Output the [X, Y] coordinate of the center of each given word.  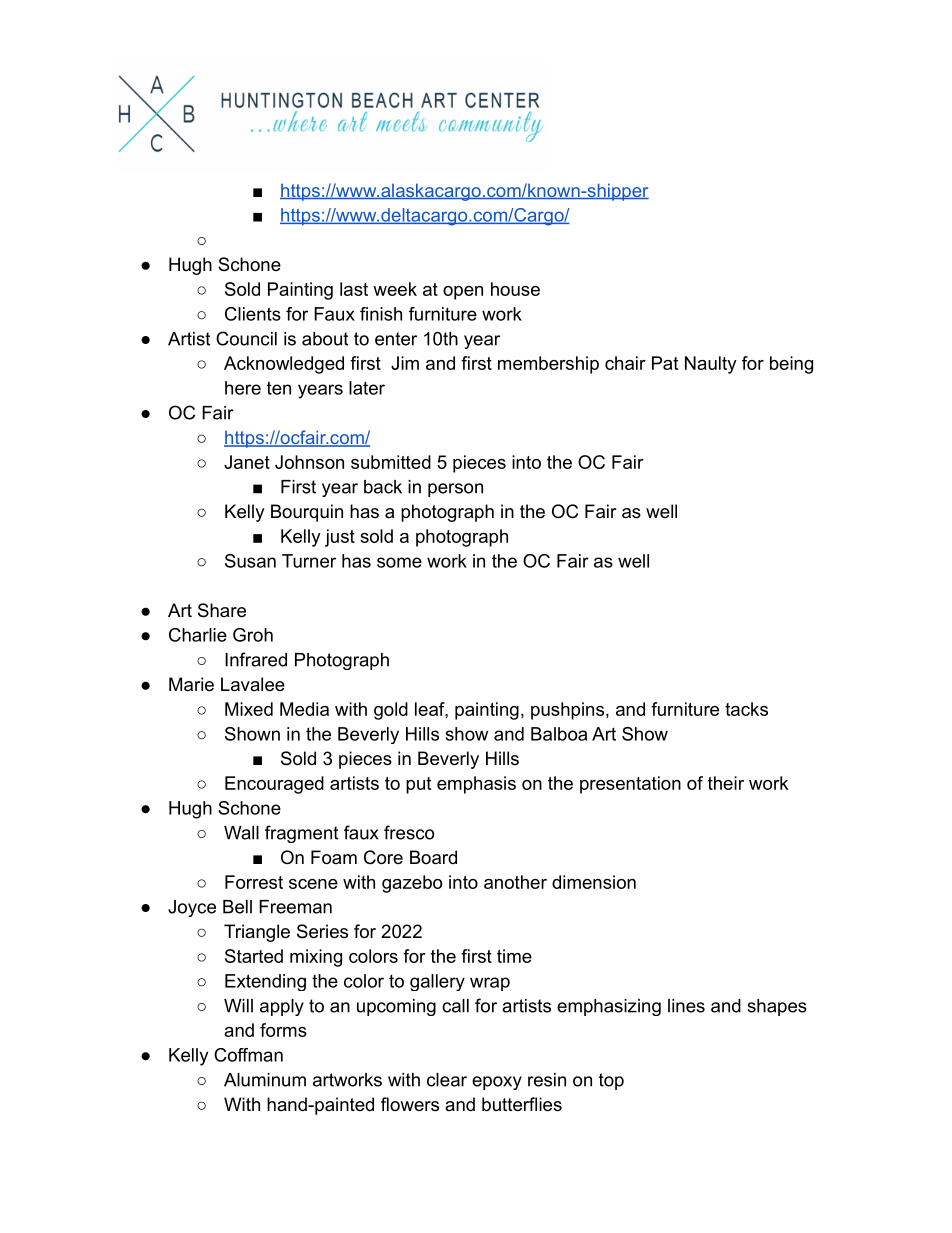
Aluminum [265, 1080]
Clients [253, 314]
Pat [665, 363]
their [726, 783]
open [463, 293]
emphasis [476, 785]
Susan [250, 561]
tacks [746, 709]
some [399, 562]
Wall [241, 833]
